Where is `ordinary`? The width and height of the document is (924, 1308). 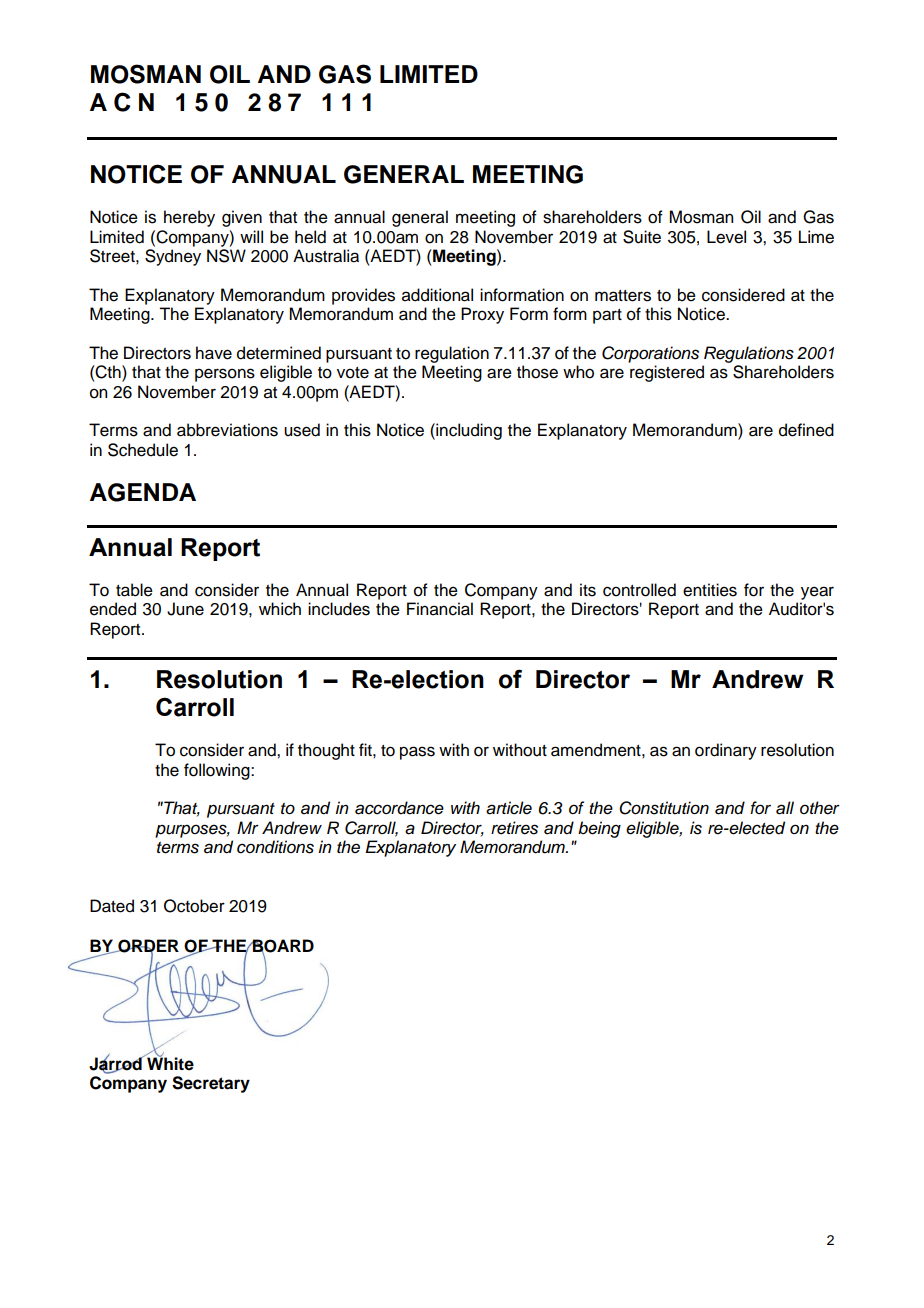 ordinary is located at coordinates (726, 751).
